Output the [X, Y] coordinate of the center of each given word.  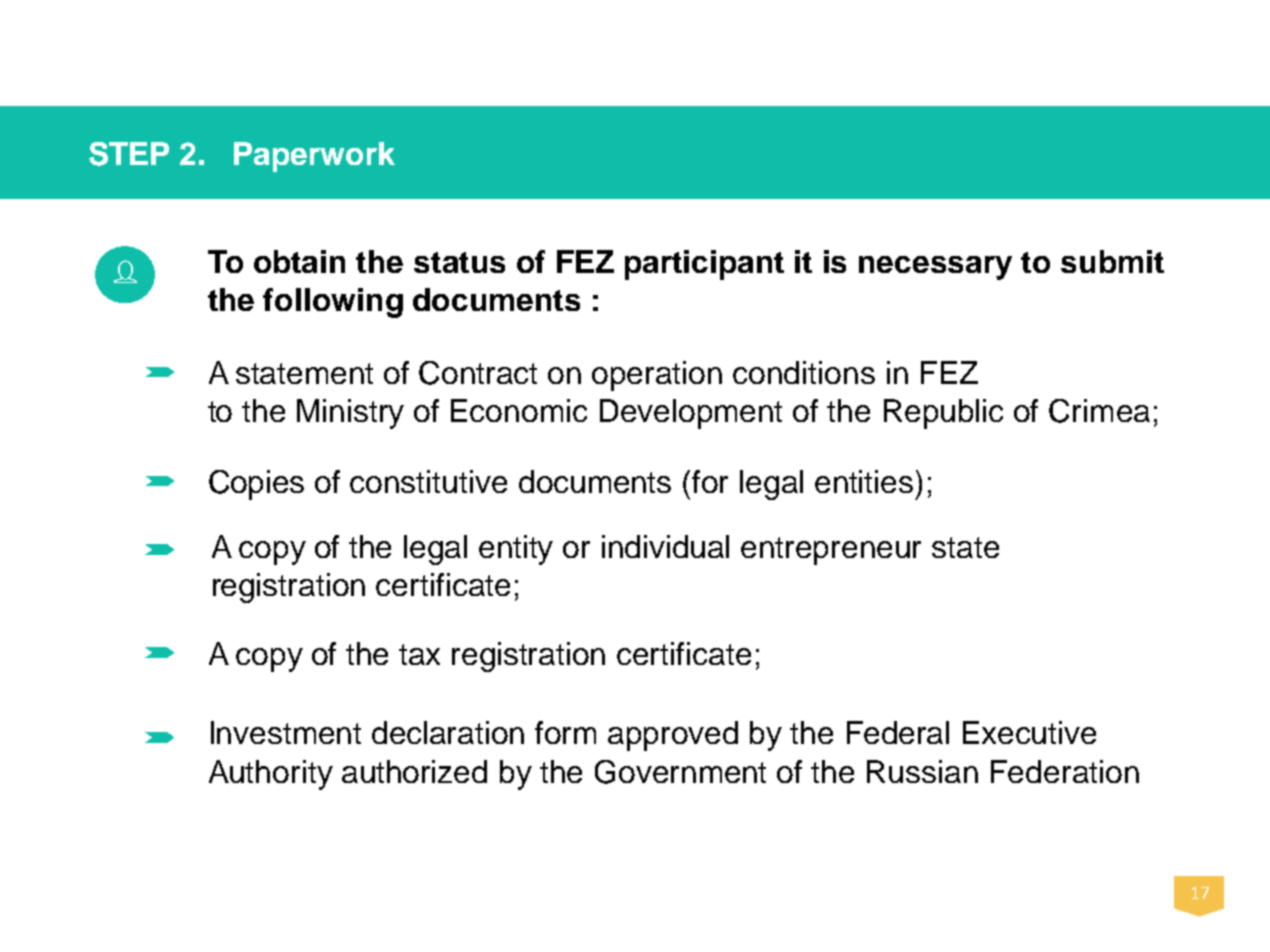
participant [704, 265]
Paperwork [314, 157]
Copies [256, 485]
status [459, 262]
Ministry [350, 414]
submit [1112, 261]
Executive [1029, 732]
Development [691, 414]
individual [665, 546]
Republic [943, 414]
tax [419, 654]
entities [864, 481]
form [565, 732]
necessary [935, 268]
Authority [271, 775]
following [333, 303]
